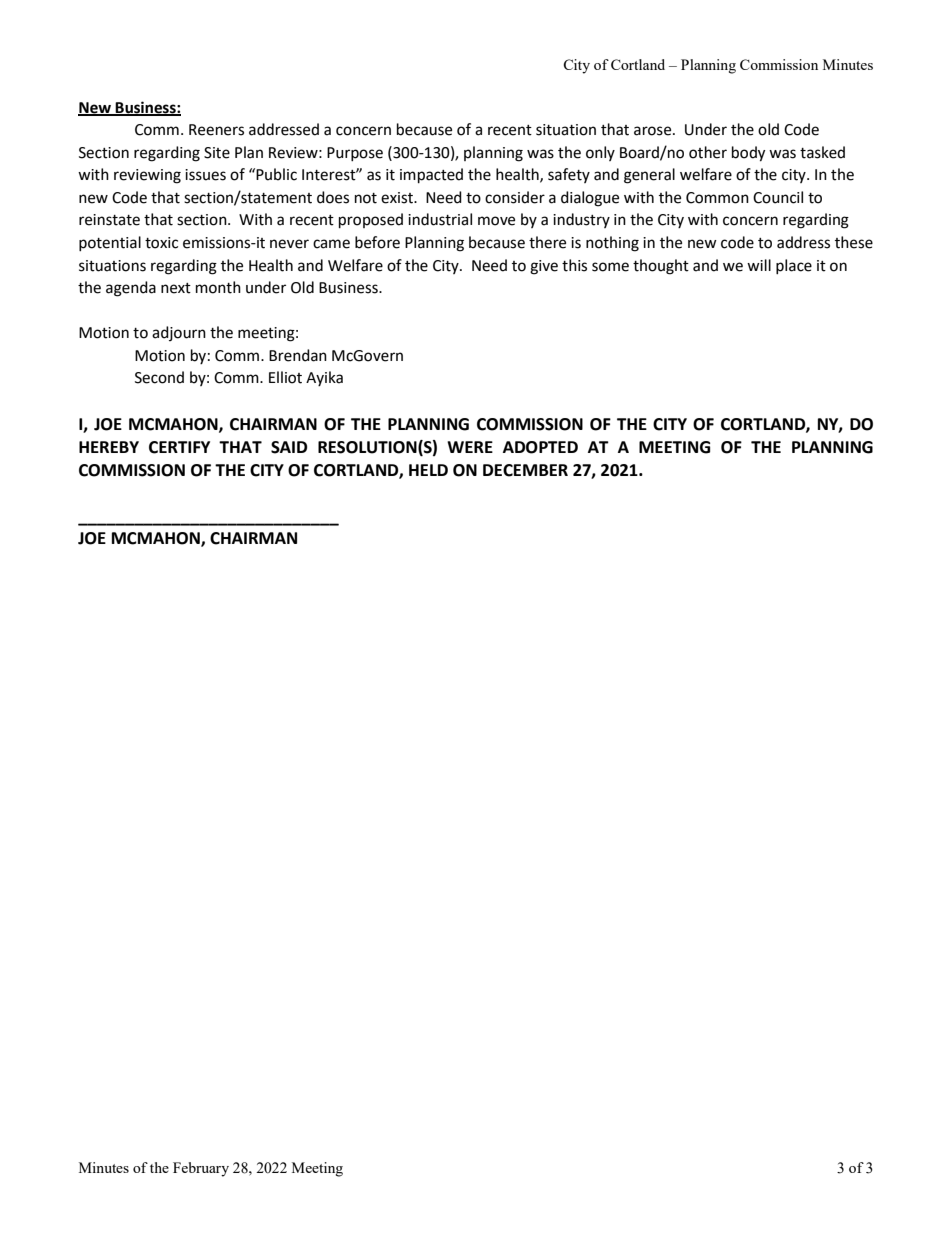  Describe the element at coordinates (201, 1169) in the screenshot. I see `February` at that location.
